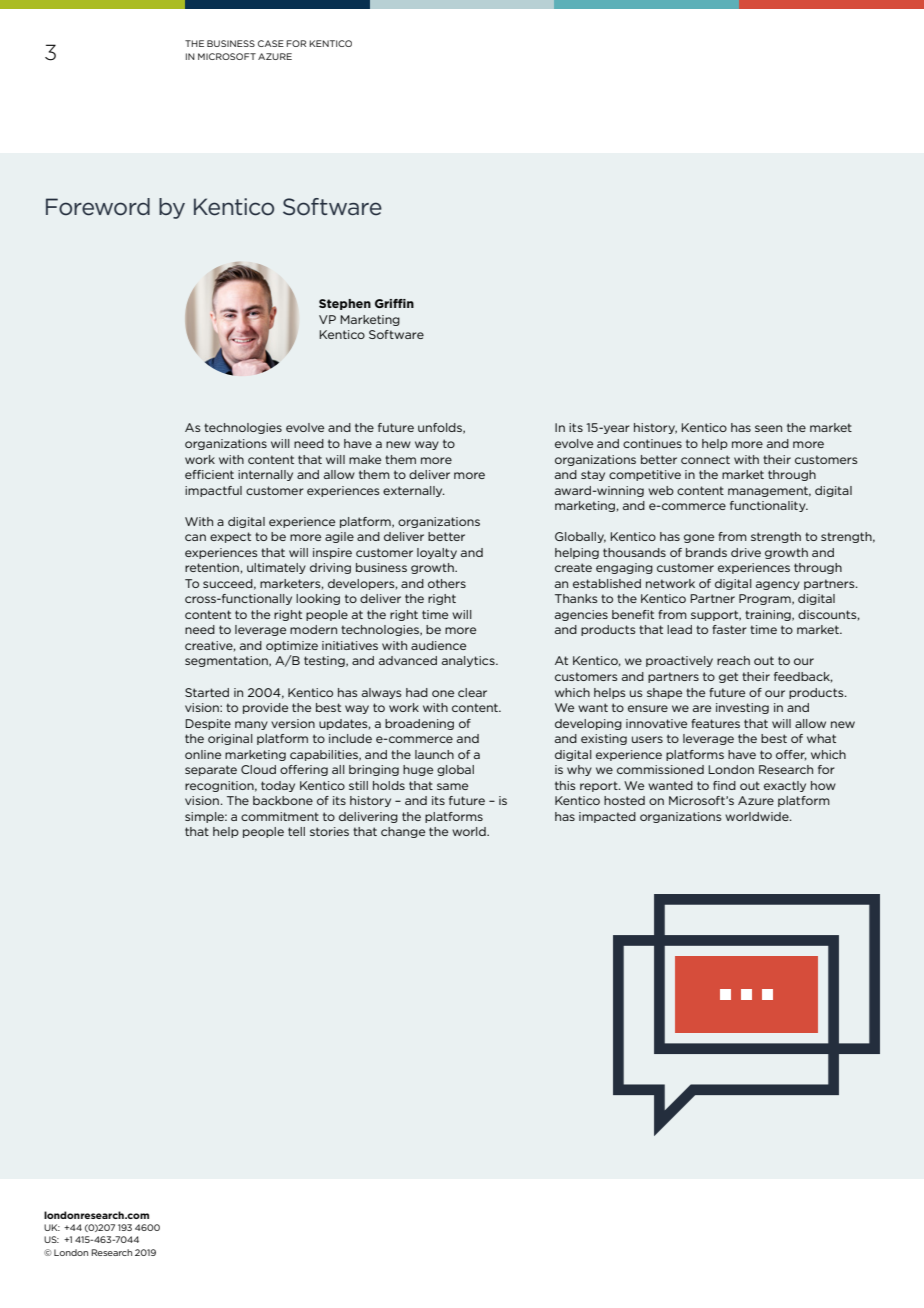  Describe the element at coordinates (212, 567) in the image. I see `retention` at that location.
